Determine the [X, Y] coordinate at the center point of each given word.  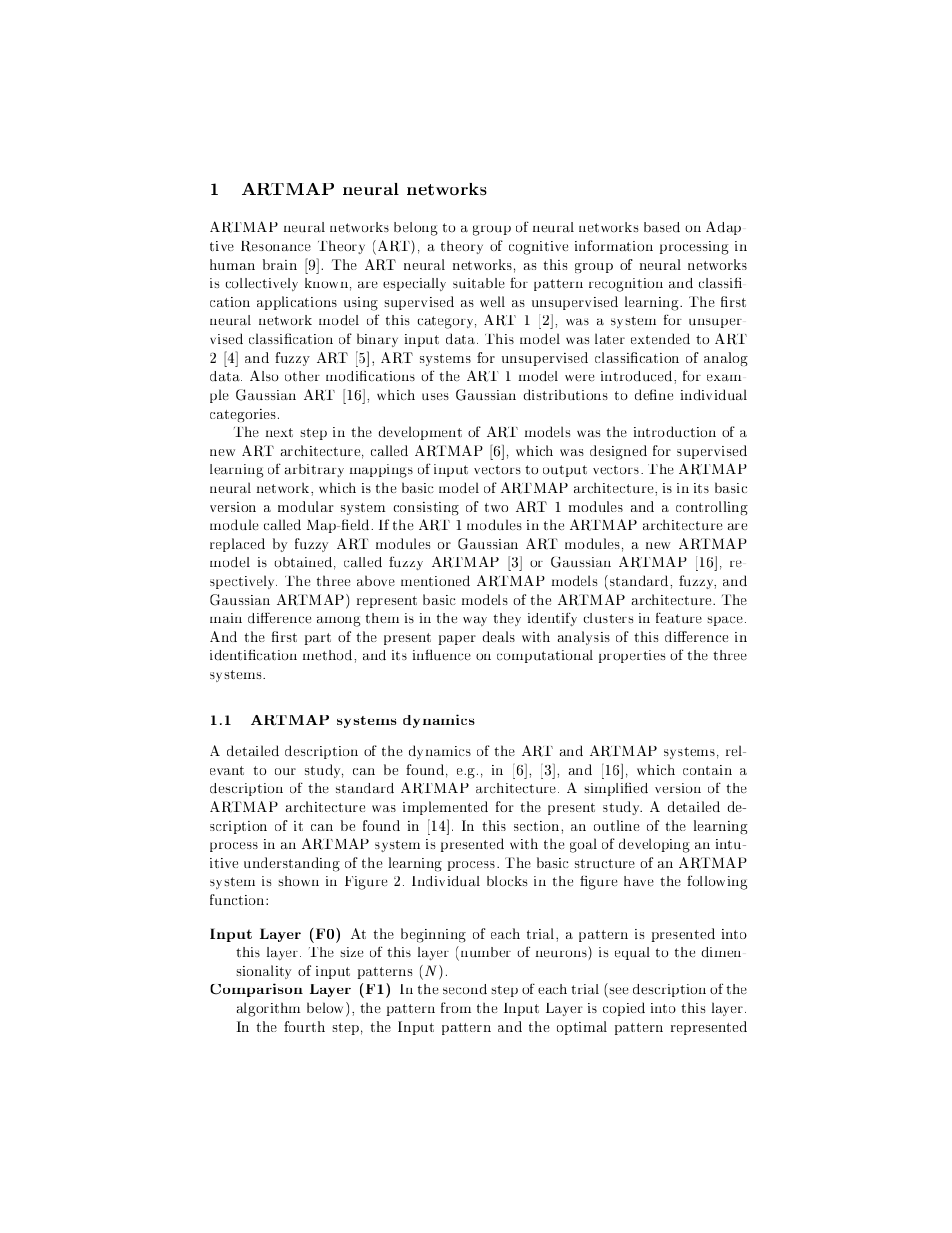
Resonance [276, 246]
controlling [712, 508]
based [662, 227]
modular [306, 506]
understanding [292, 864]
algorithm [268, 1009]
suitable [479, 283]
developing [654, 845]
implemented [445, 808]
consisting [426, 508]
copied [624, 1009]
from [456, 1007]
